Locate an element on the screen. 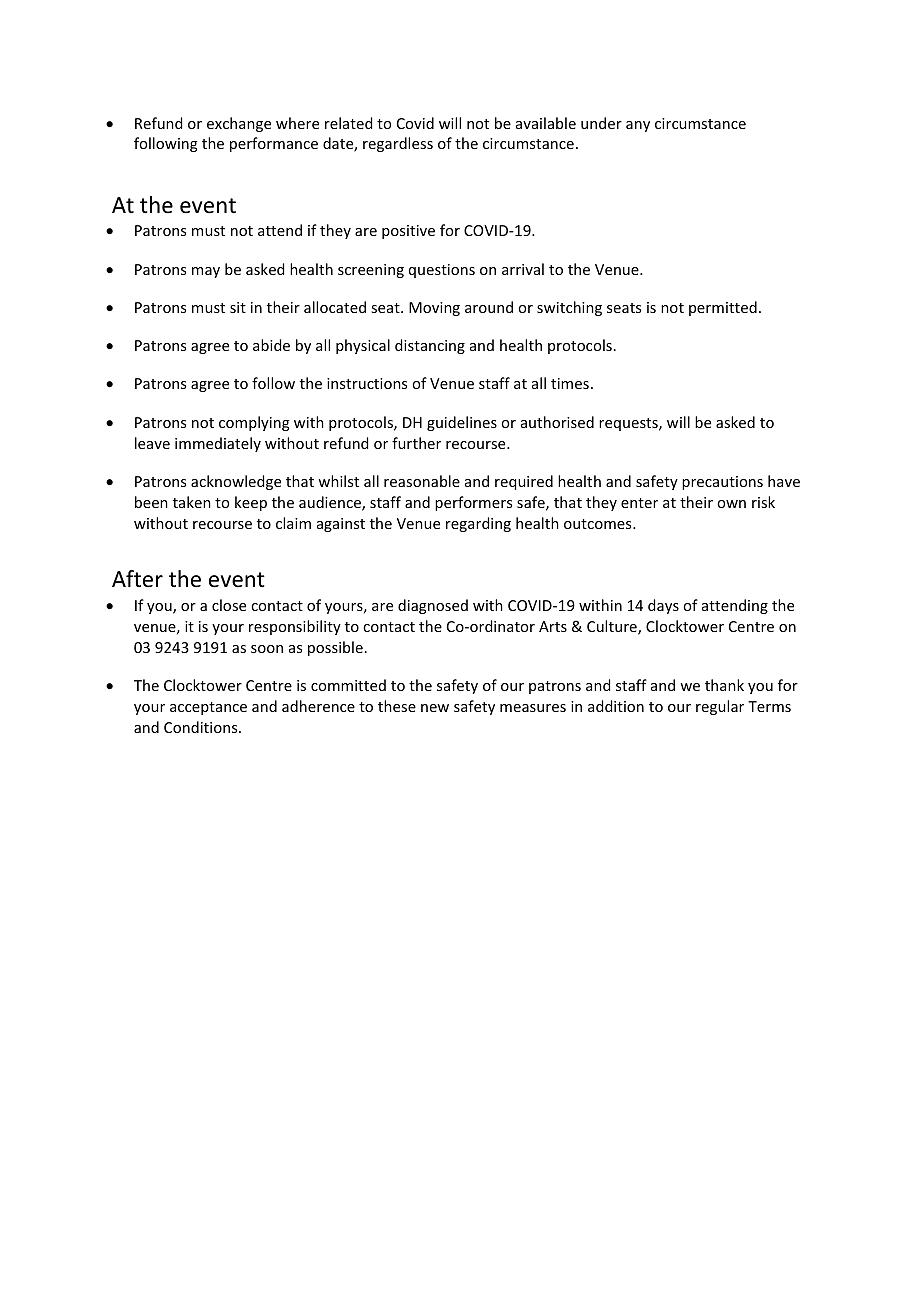 The width and height of the screenshot is (924, 1308). permitted is located at coordinates (723, 308).
